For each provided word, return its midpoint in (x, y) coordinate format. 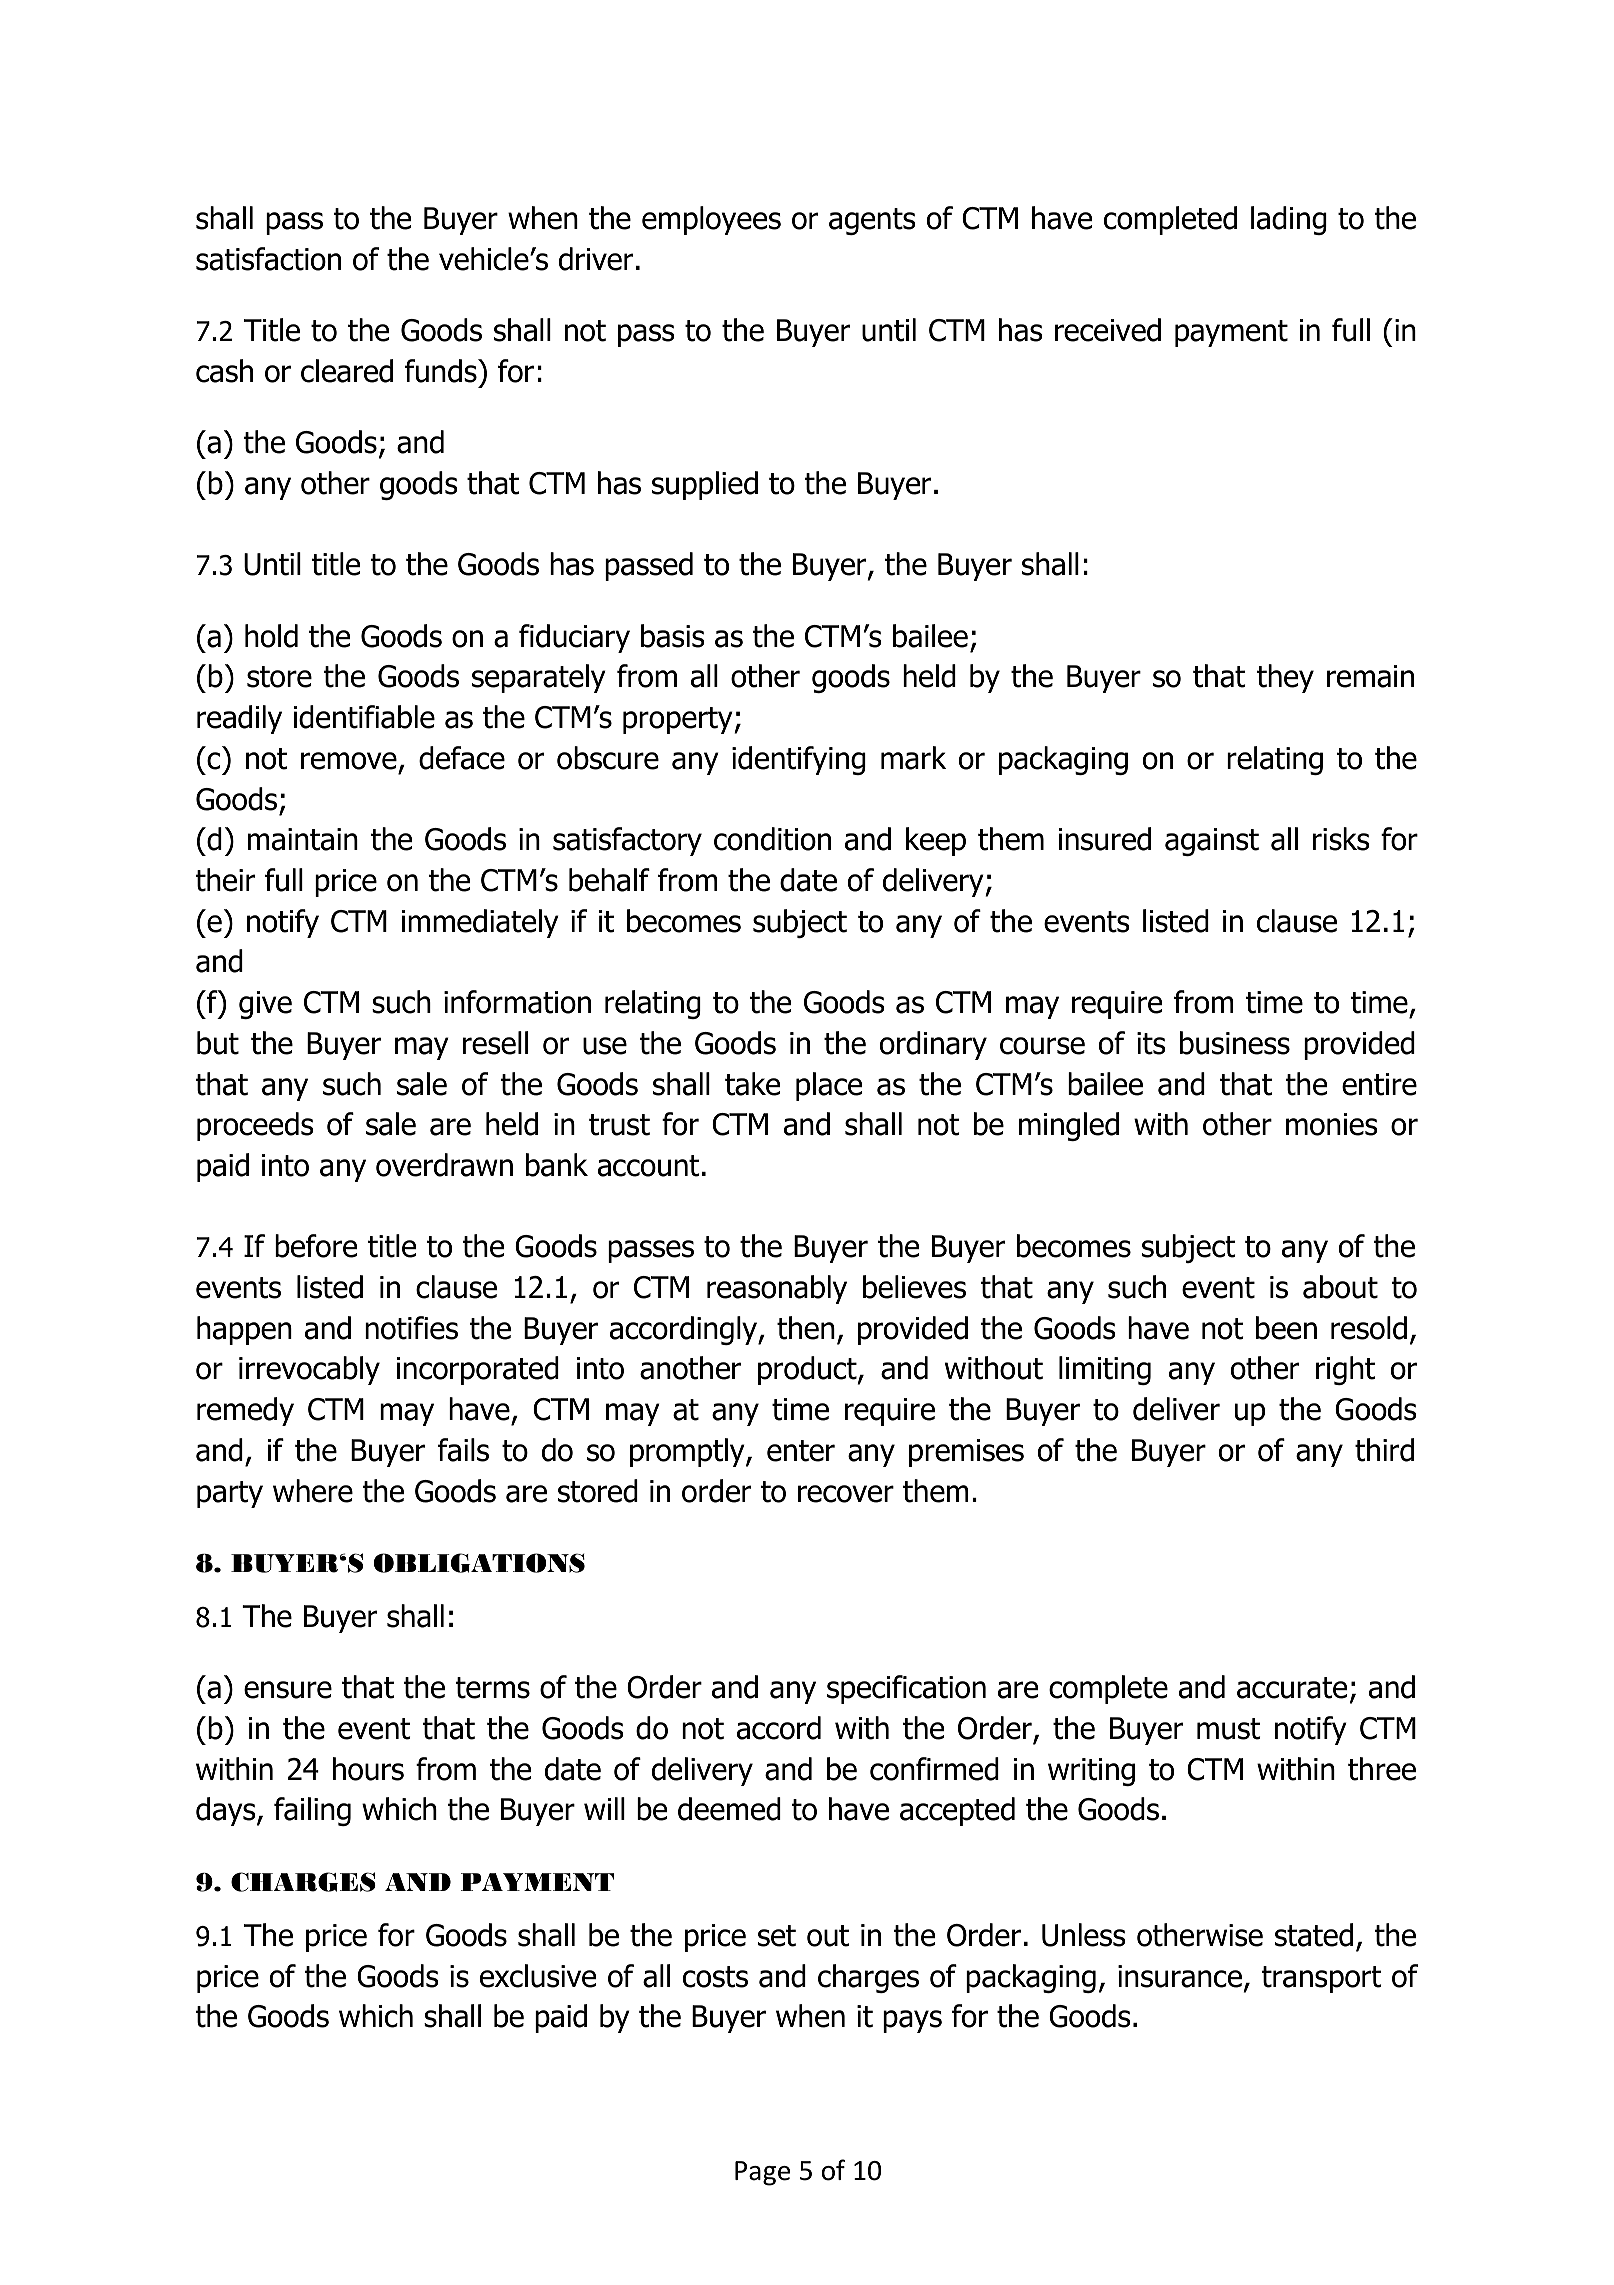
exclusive (538, 1976)
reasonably (777, 1289)
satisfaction (268, 259)
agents (872, 221)
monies (1332, 1124)
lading (1289, 220)
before (316, 1246)
